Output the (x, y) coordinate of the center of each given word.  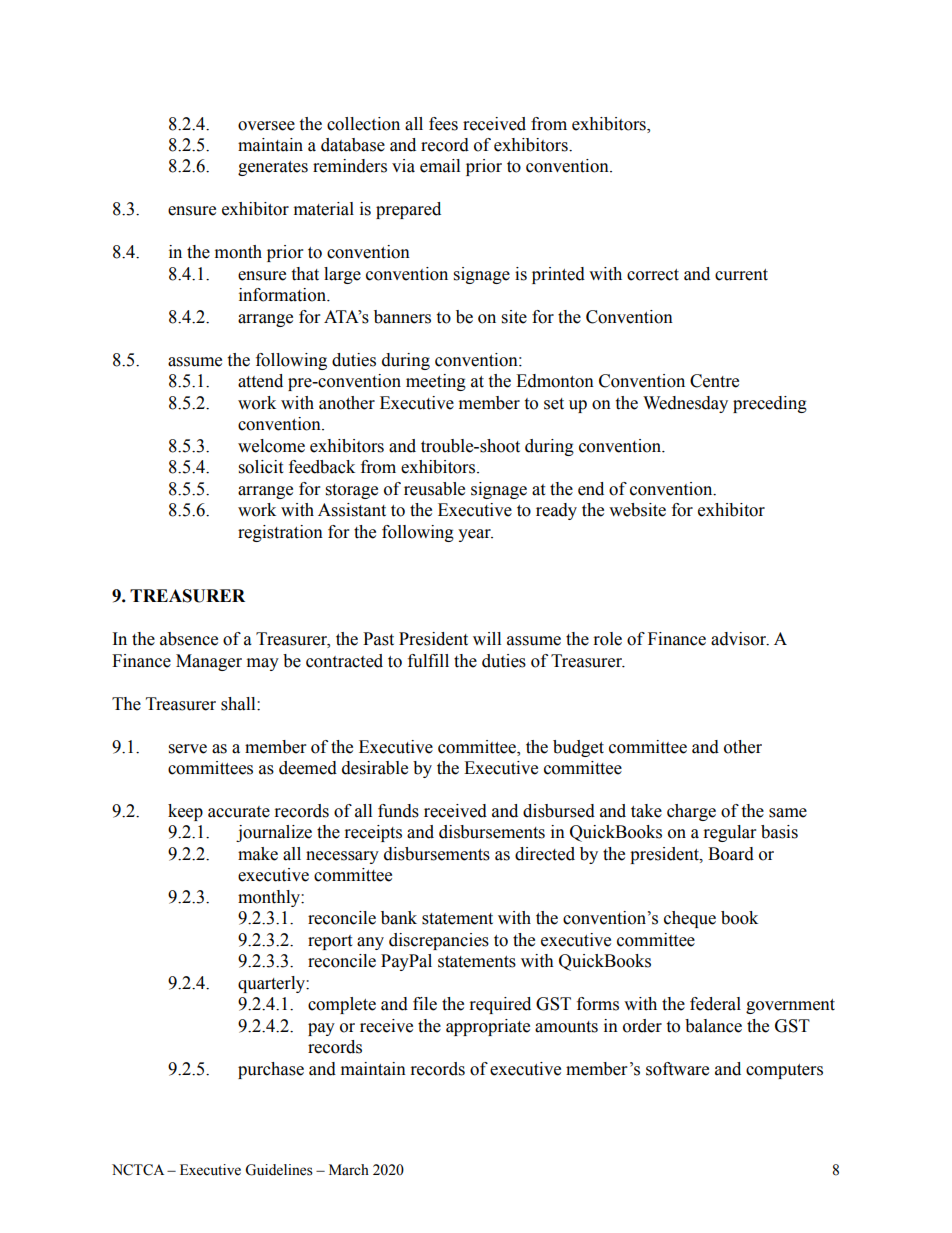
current (741, 275)
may (263, 664)
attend (260, 381)
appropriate (488, 1027)
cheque (690, 919)
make (258, 854)
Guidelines (279, 1170)
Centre (714, 381)
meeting (436, 382)
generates (273, 168)
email (440, 166)
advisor (740, 639)
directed (545, 854)
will (487, 638)
